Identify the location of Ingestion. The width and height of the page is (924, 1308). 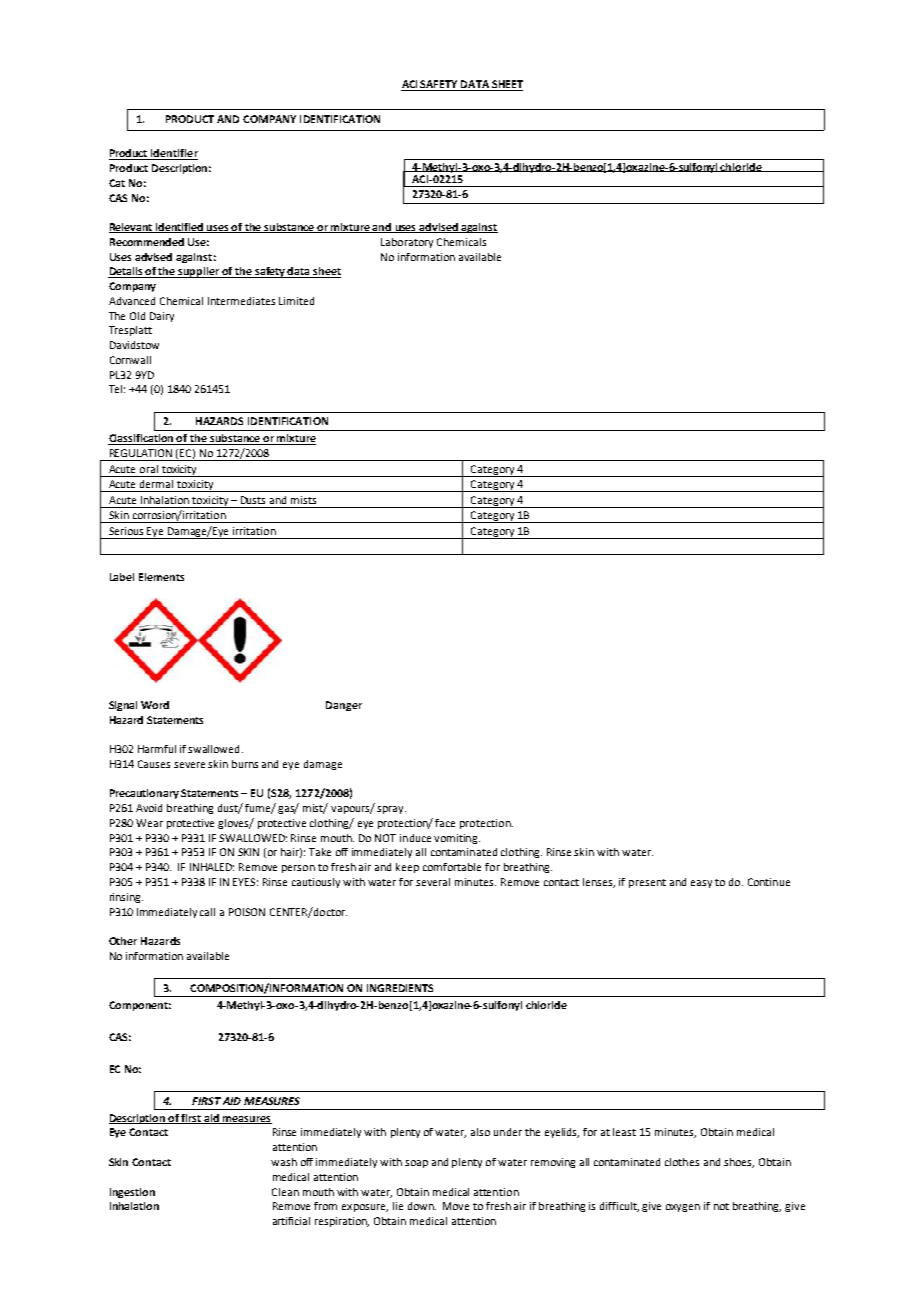
(132, 1193).
